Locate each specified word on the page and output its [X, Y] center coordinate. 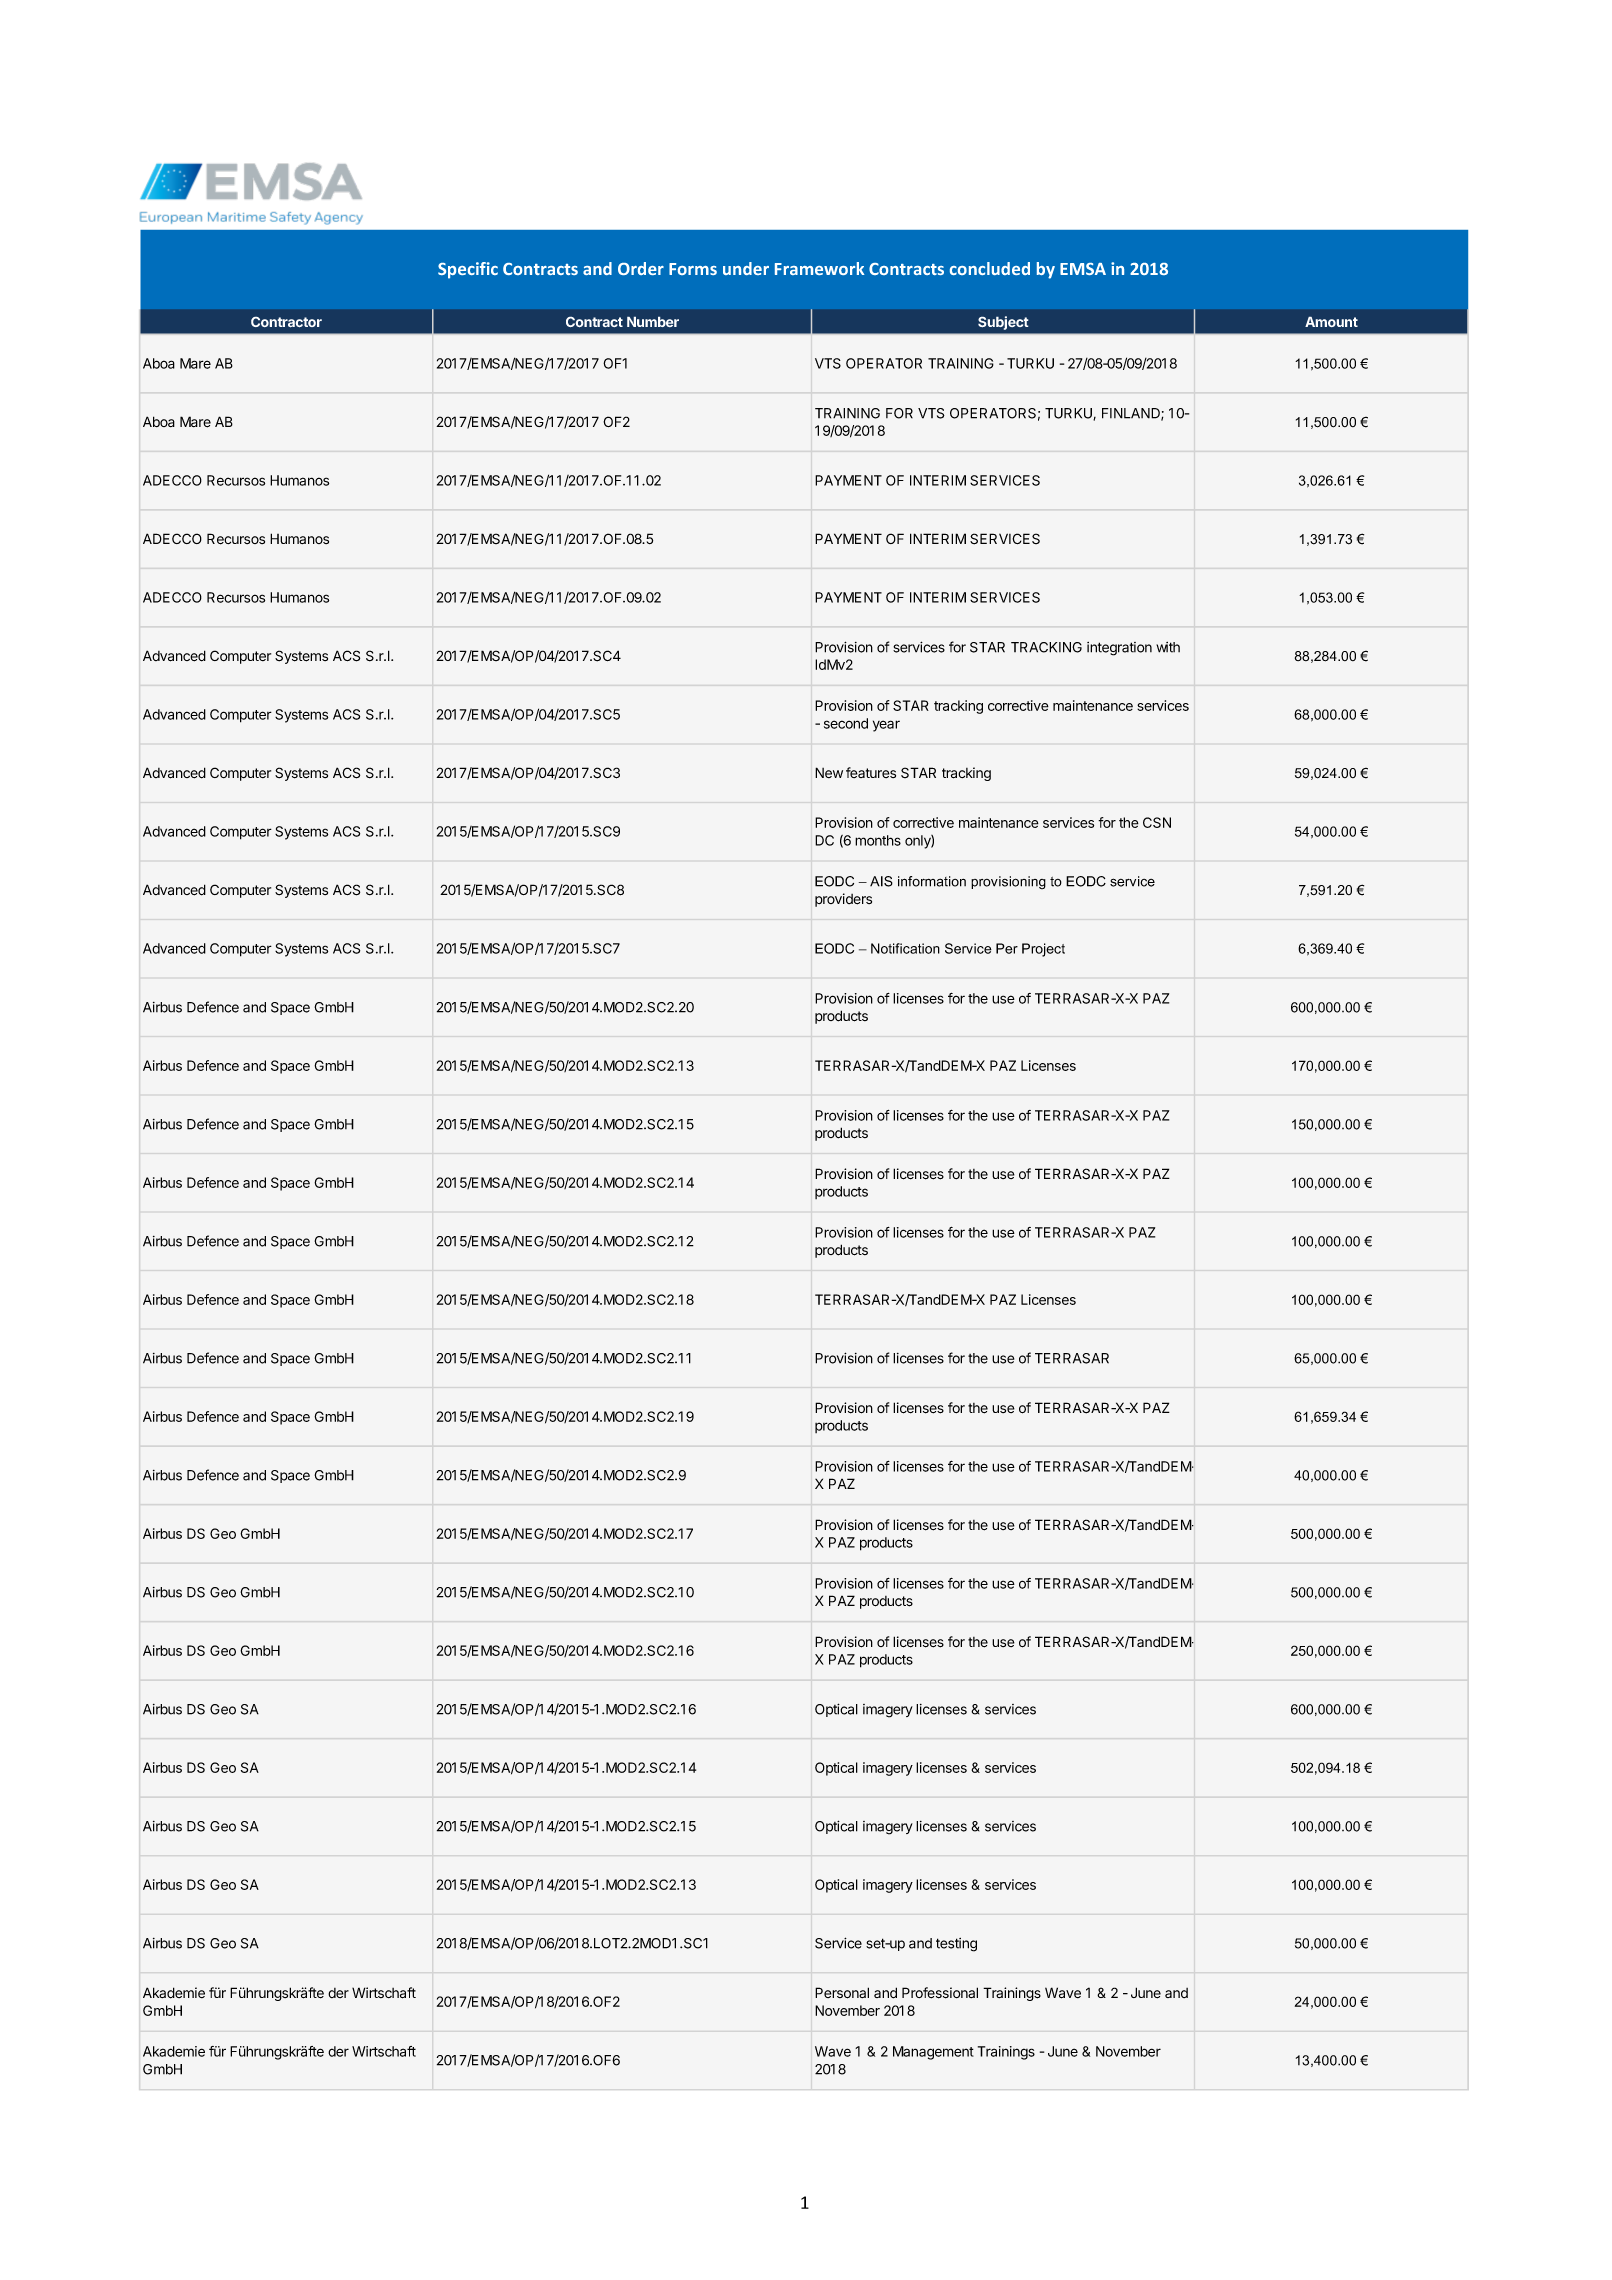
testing [956, 1945]
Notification [905, 948]
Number [653, 321]
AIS [881, 881]
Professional [940, 1993]
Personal [842, 1993]
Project [1043, 950]
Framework [820, 268]
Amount [1331, 321]
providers [843, 900]
